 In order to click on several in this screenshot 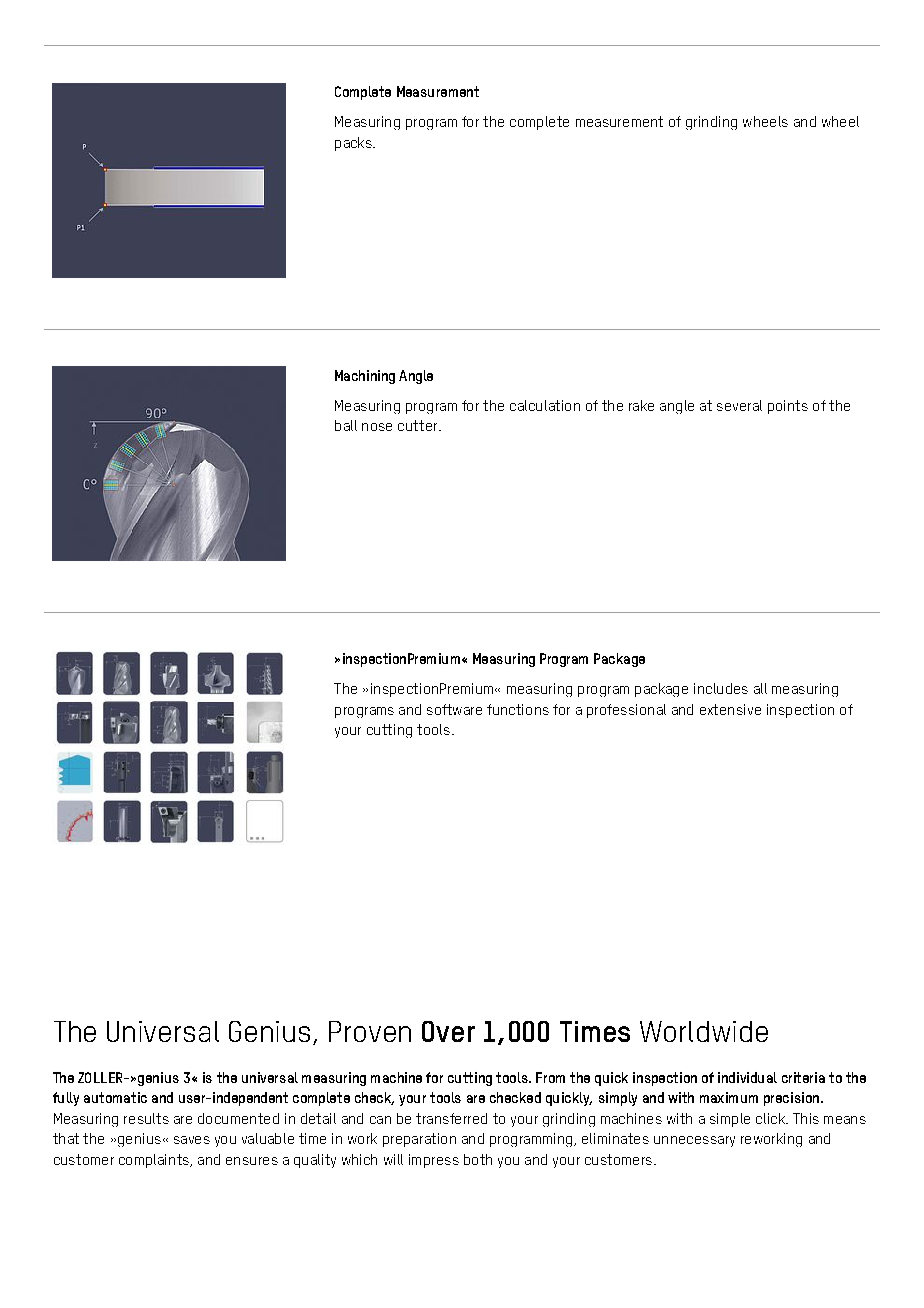, I will do `click(739, 405)`.
